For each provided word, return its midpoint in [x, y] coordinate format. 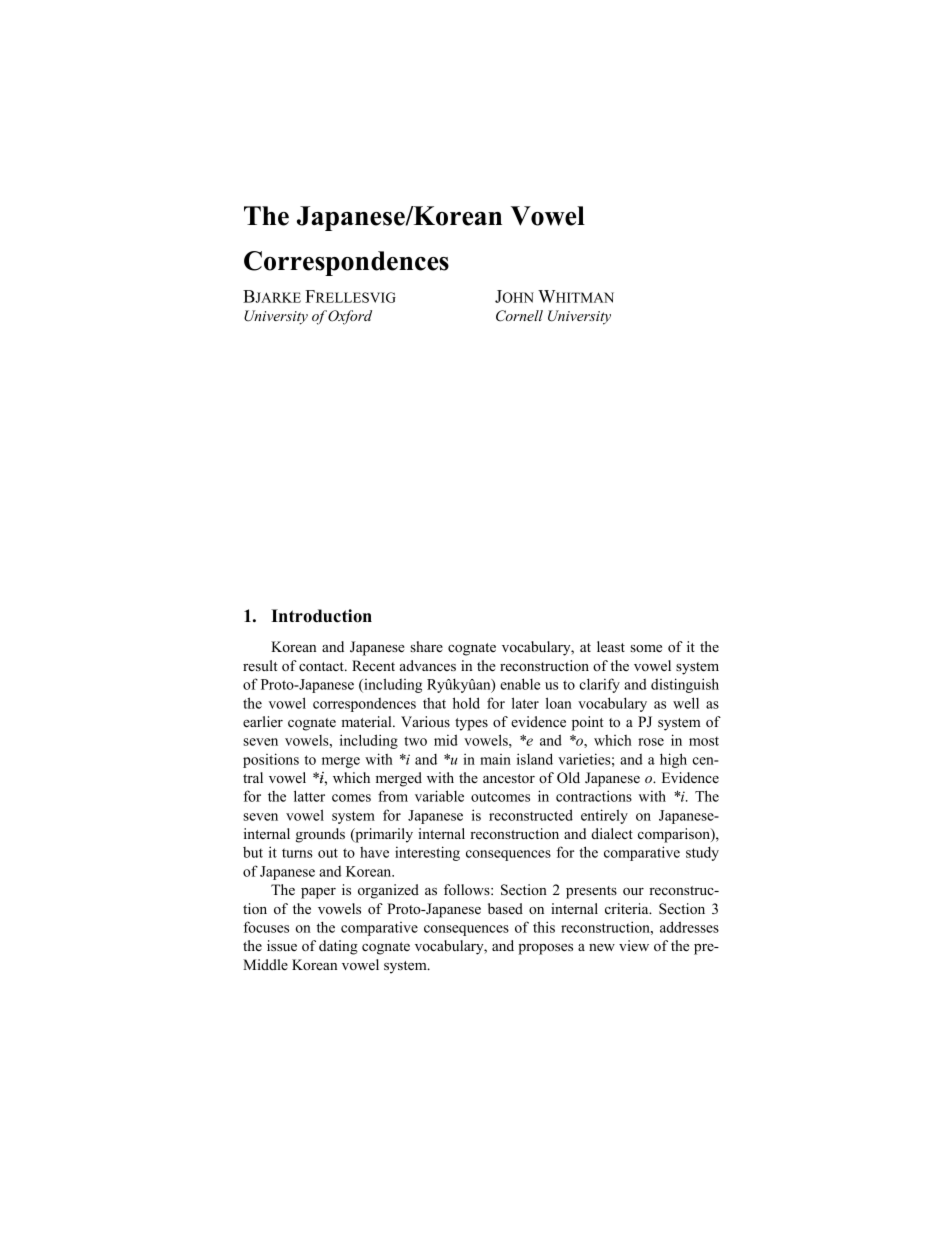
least [611, 646]
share [426, 646]
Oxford [350, 317]
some [646, 648]
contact [322, 666]
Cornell [519, 316]
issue [282, 945]
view [634, 945]
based [505, 908]
